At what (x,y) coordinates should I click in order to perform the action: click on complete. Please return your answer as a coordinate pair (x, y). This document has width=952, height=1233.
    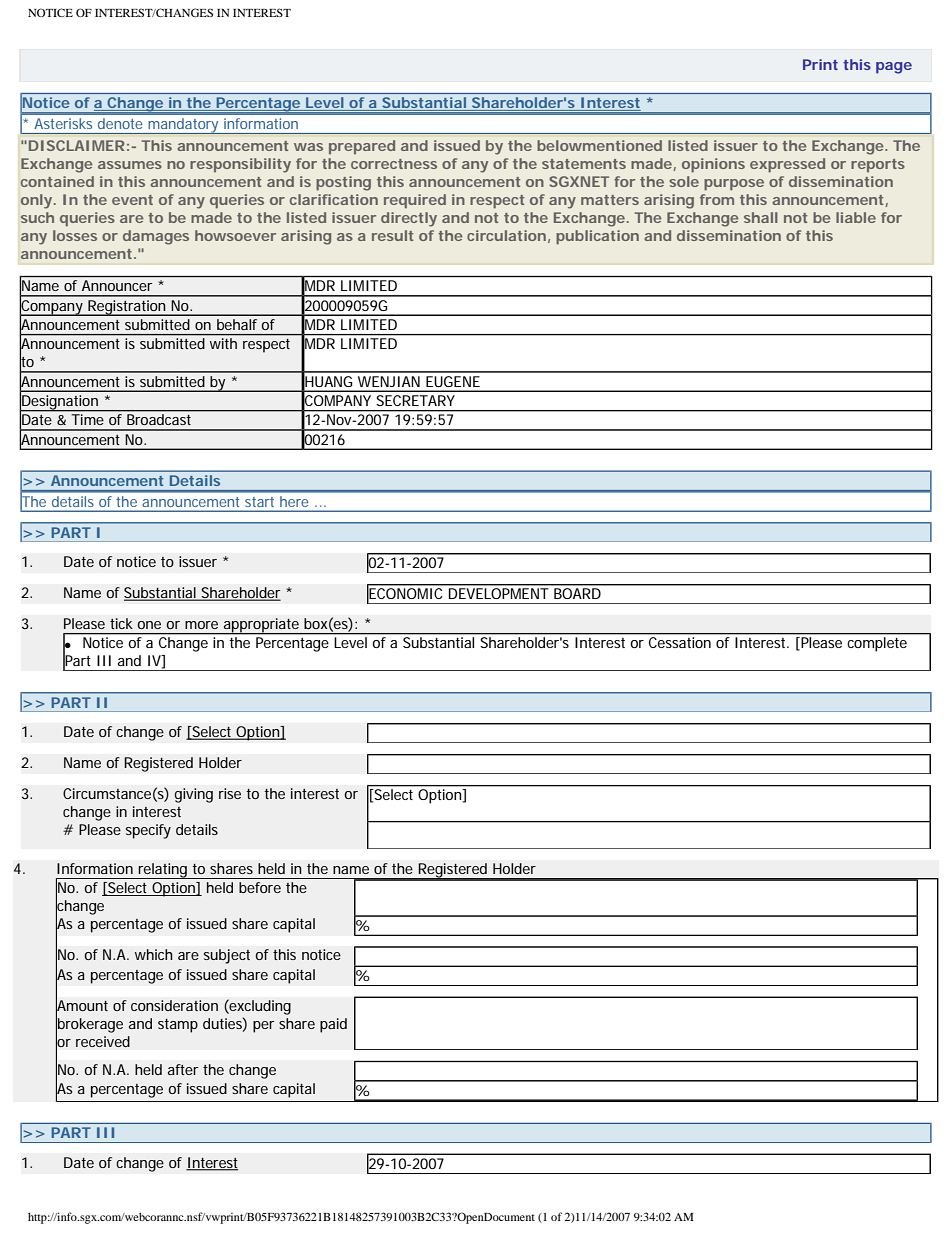
    Looking at the image, I should click on (877, 644).
